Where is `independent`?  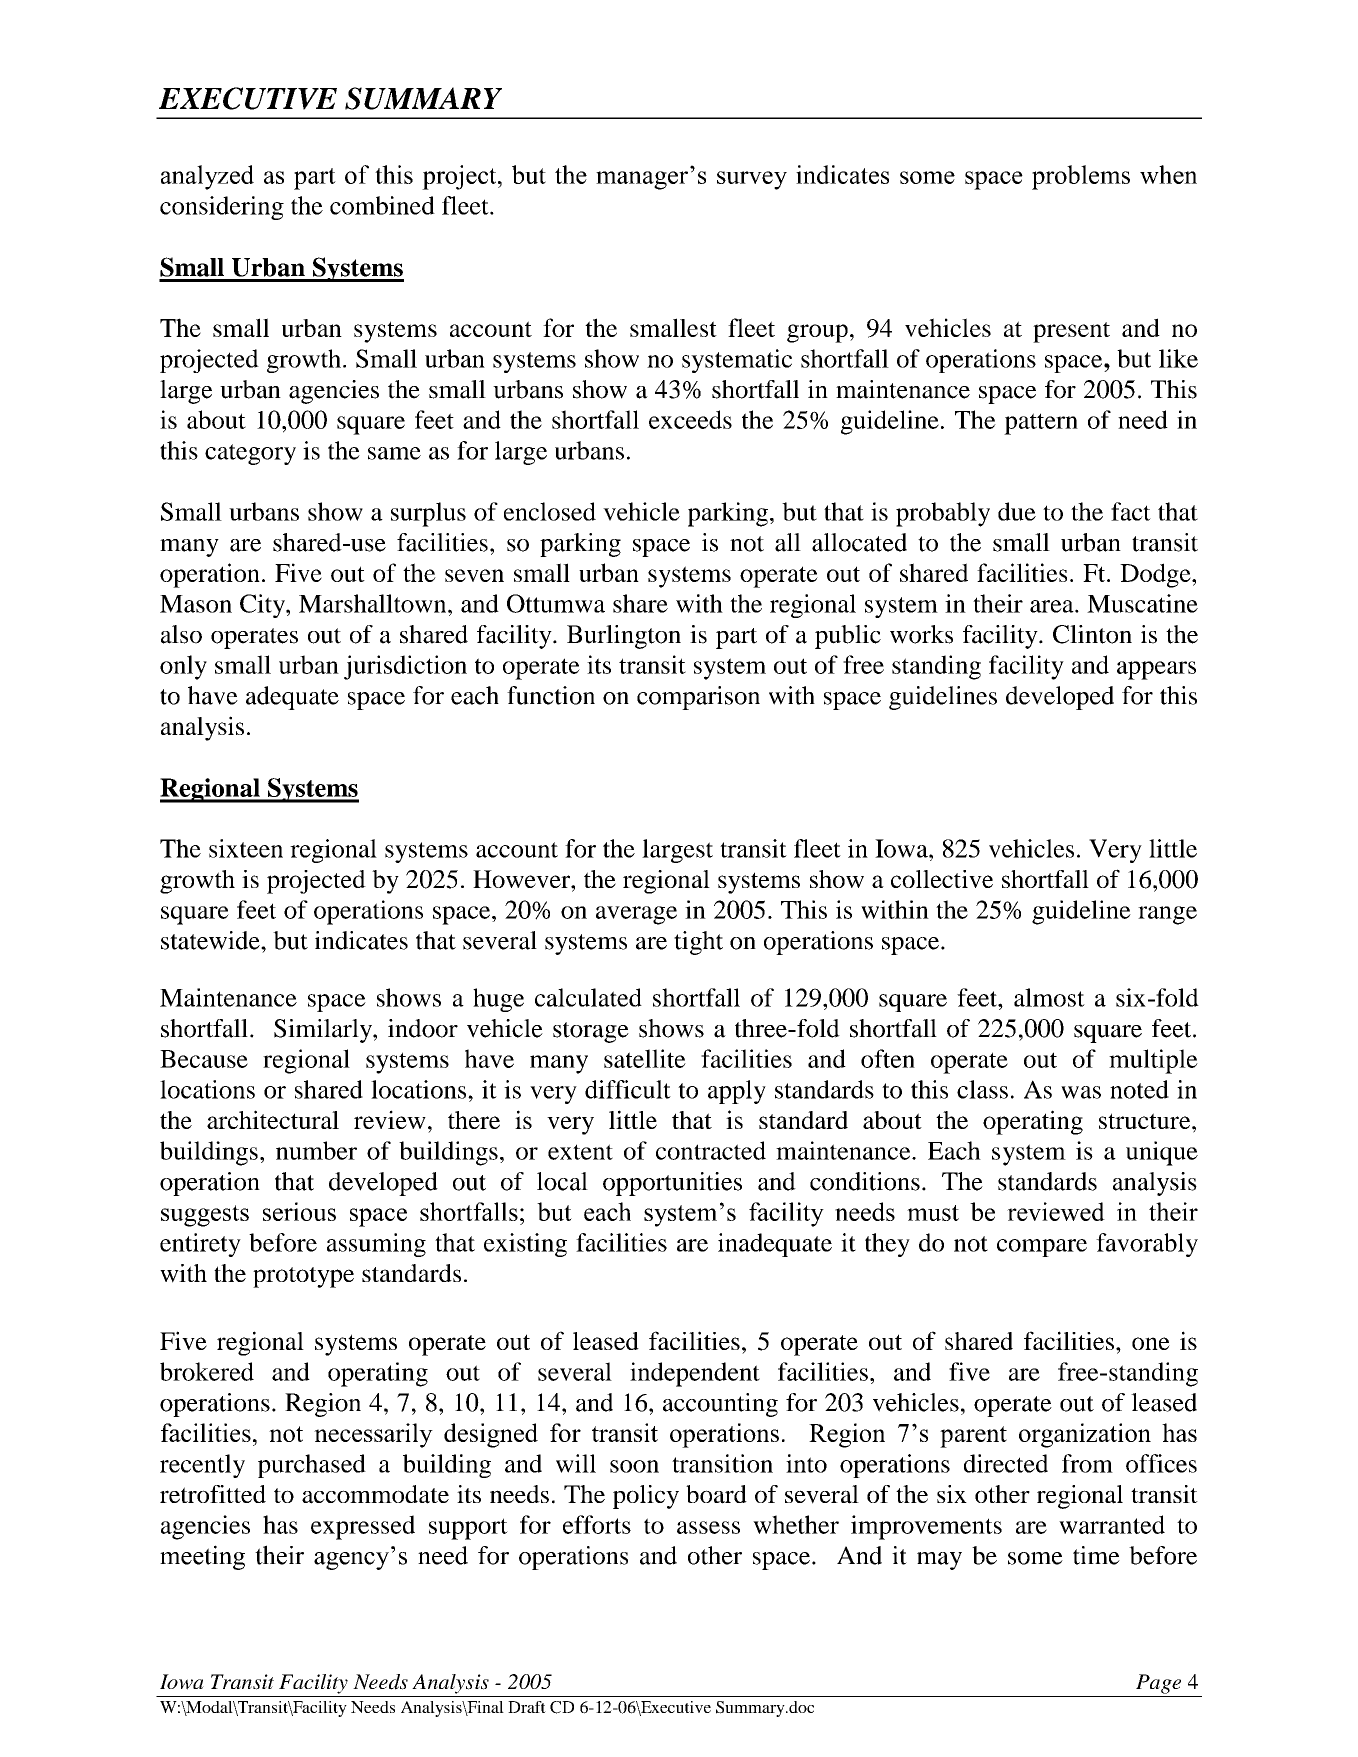 independent is located at coordinates (695, 1374).
